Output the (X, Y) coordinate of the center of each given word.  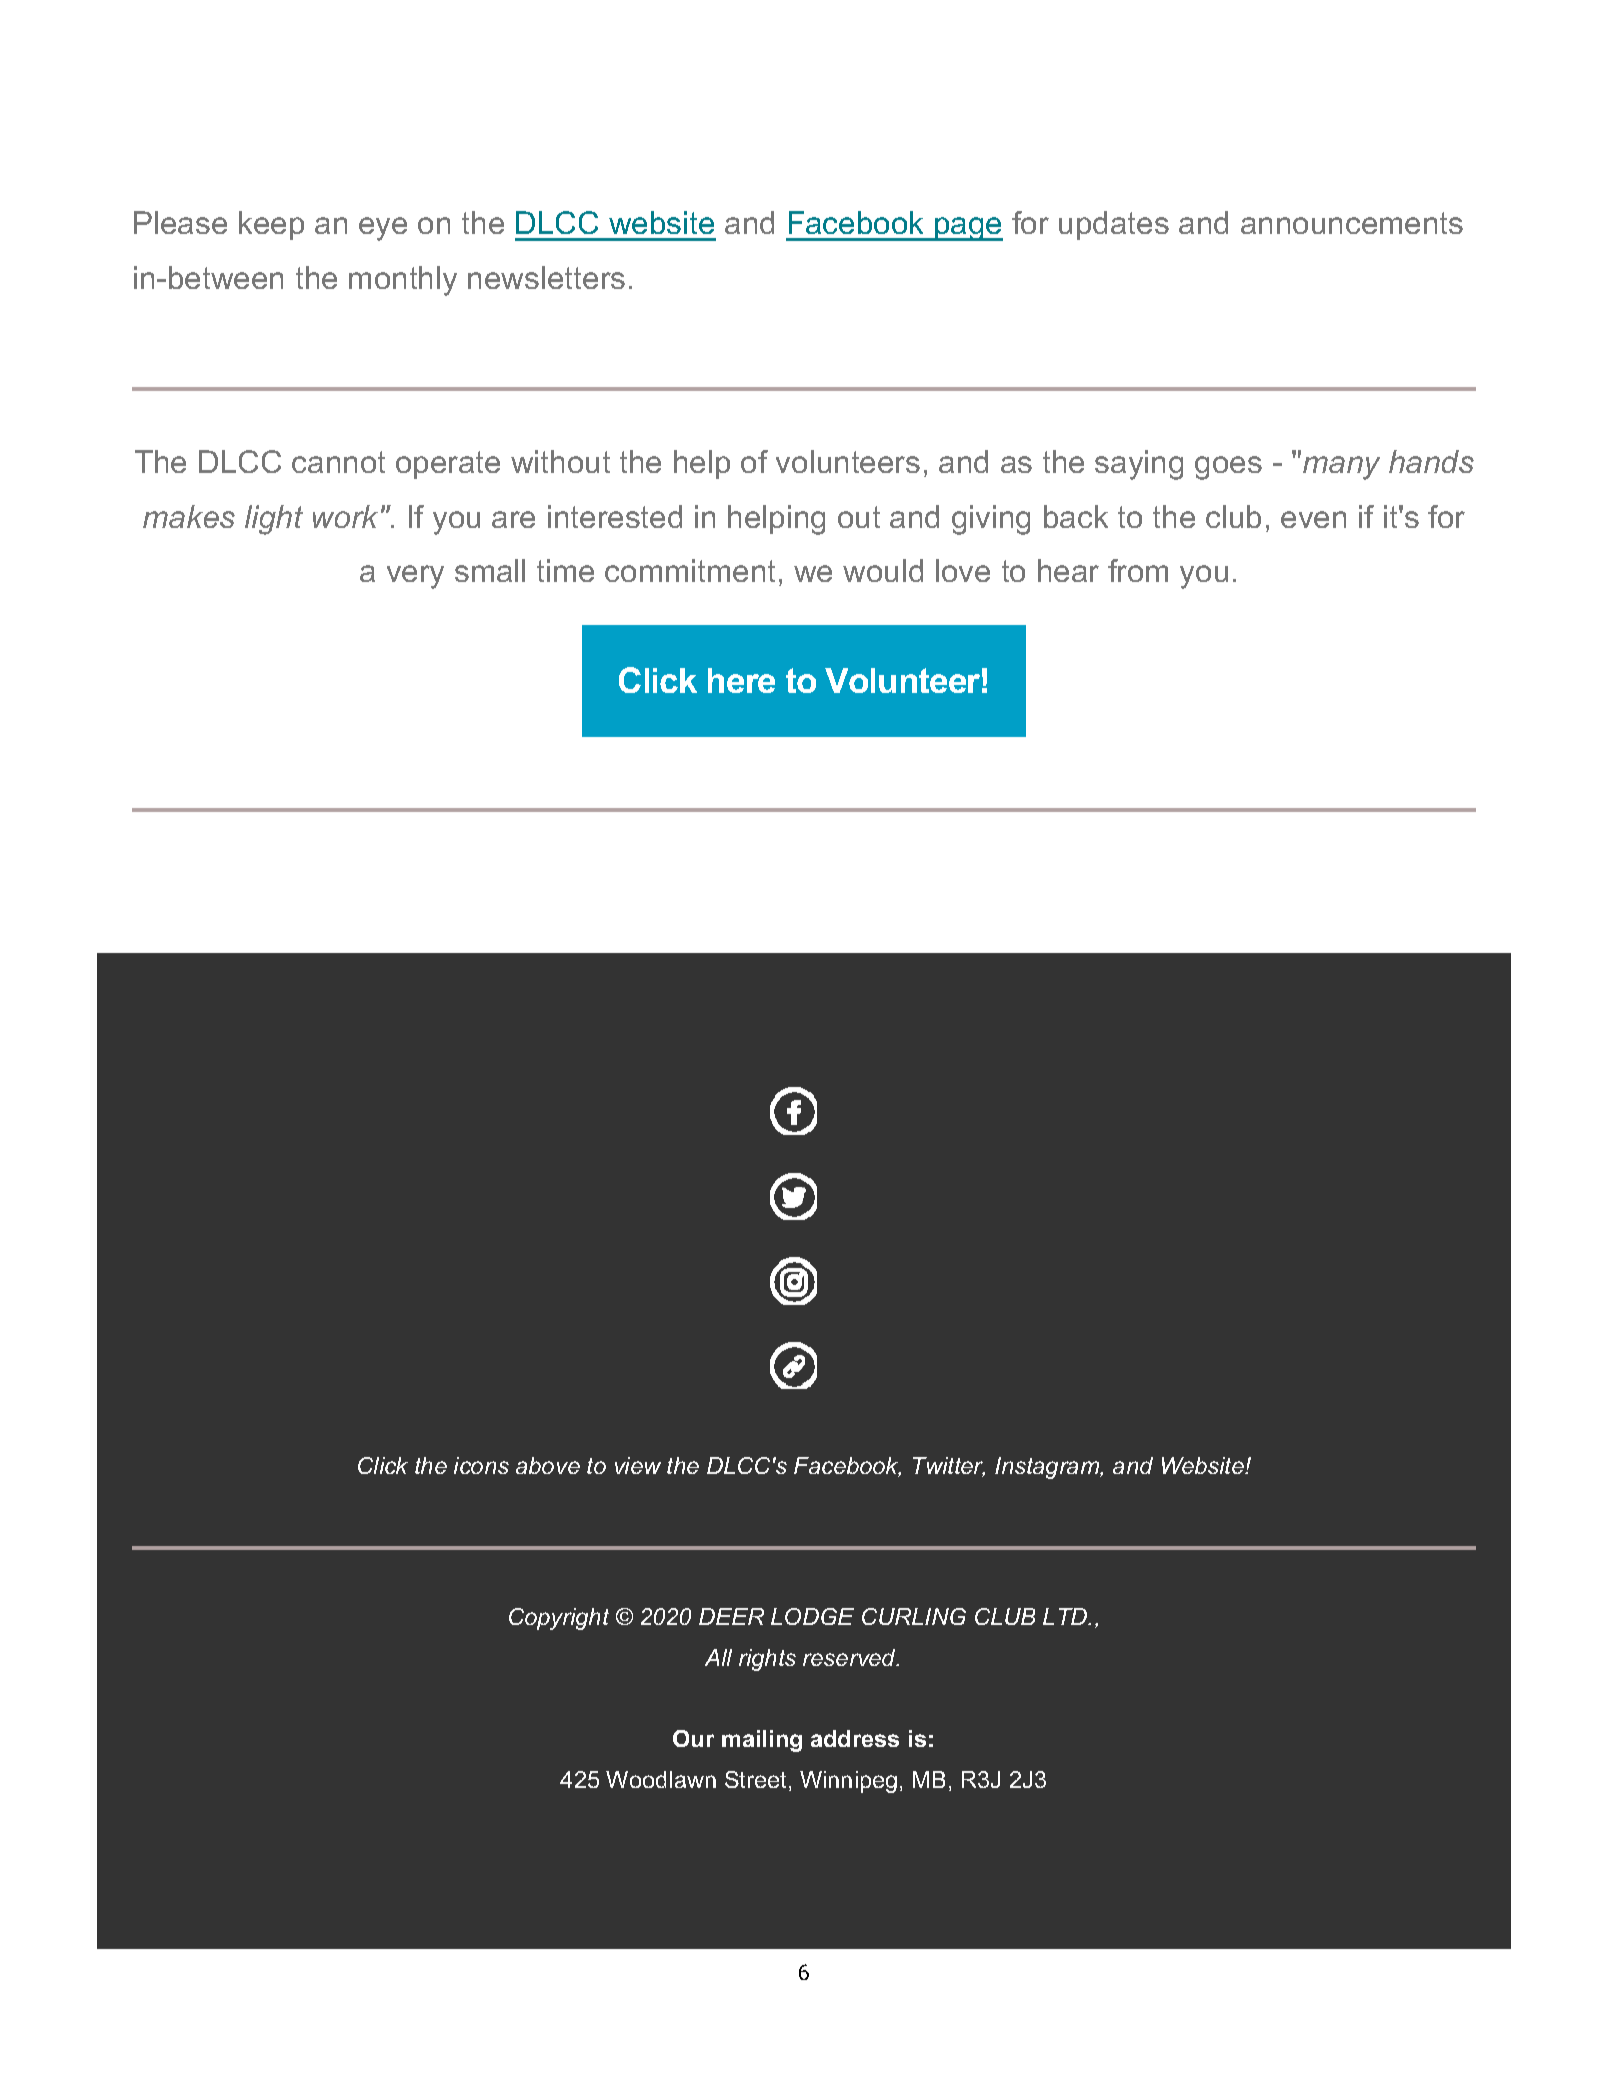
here (741, 680)
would (883, 570)
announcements (1352, 223)
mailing (762, 1741)
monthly (403, 281)
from (1138, 570)
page (968, 229)
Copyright (559, 1619)
